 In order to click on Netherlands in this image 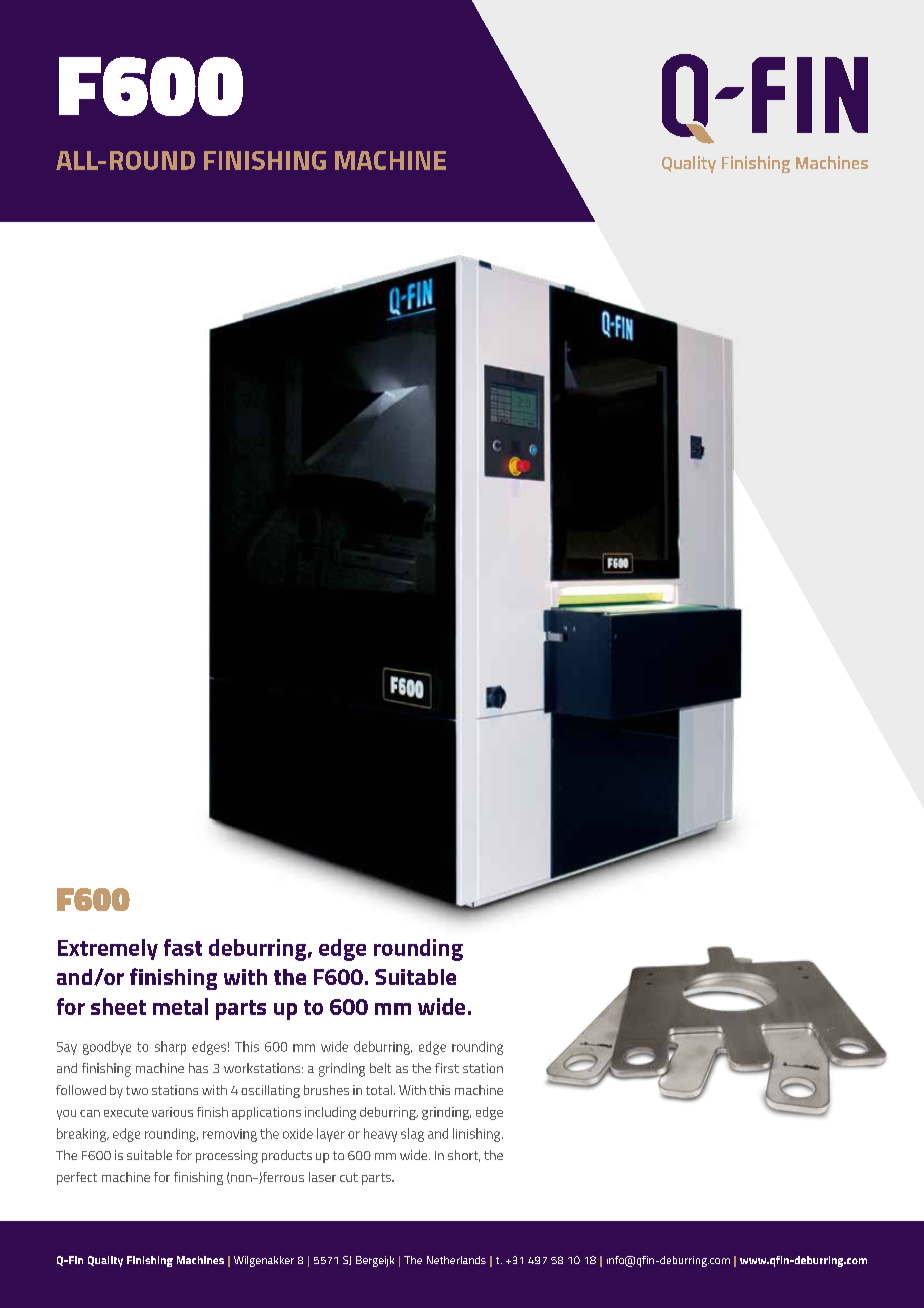, I will do `click(456, 1260)`.
